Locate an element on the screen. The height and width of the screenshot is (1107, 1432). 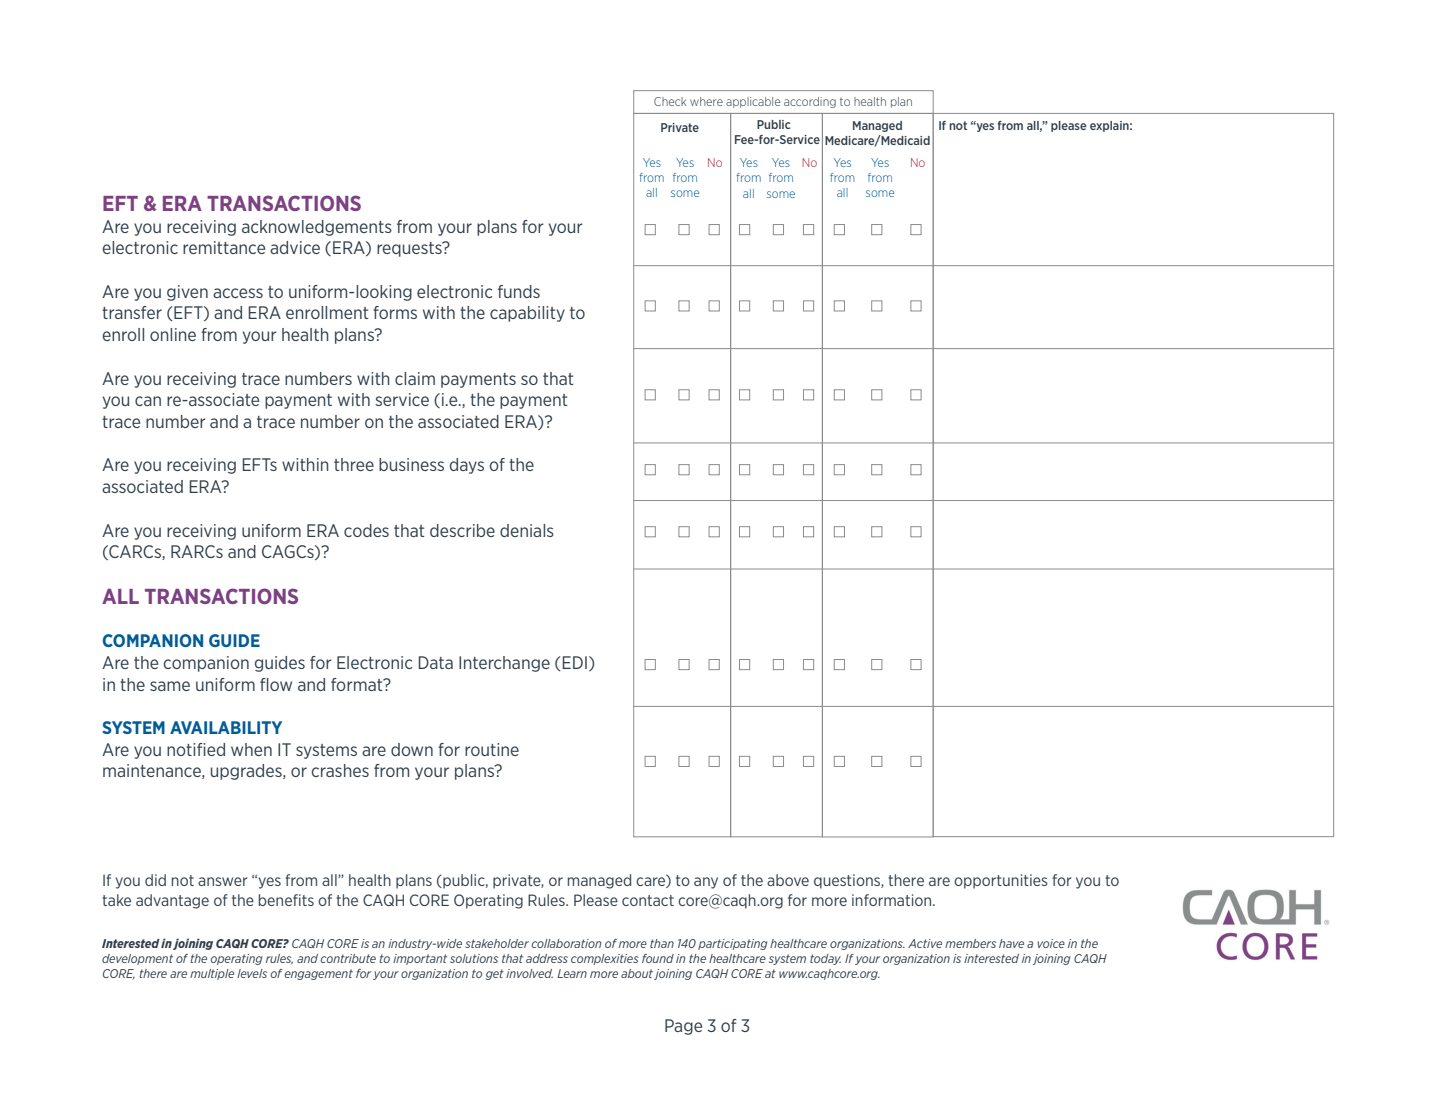
opportunities is located at coordinates (1001, 881).
